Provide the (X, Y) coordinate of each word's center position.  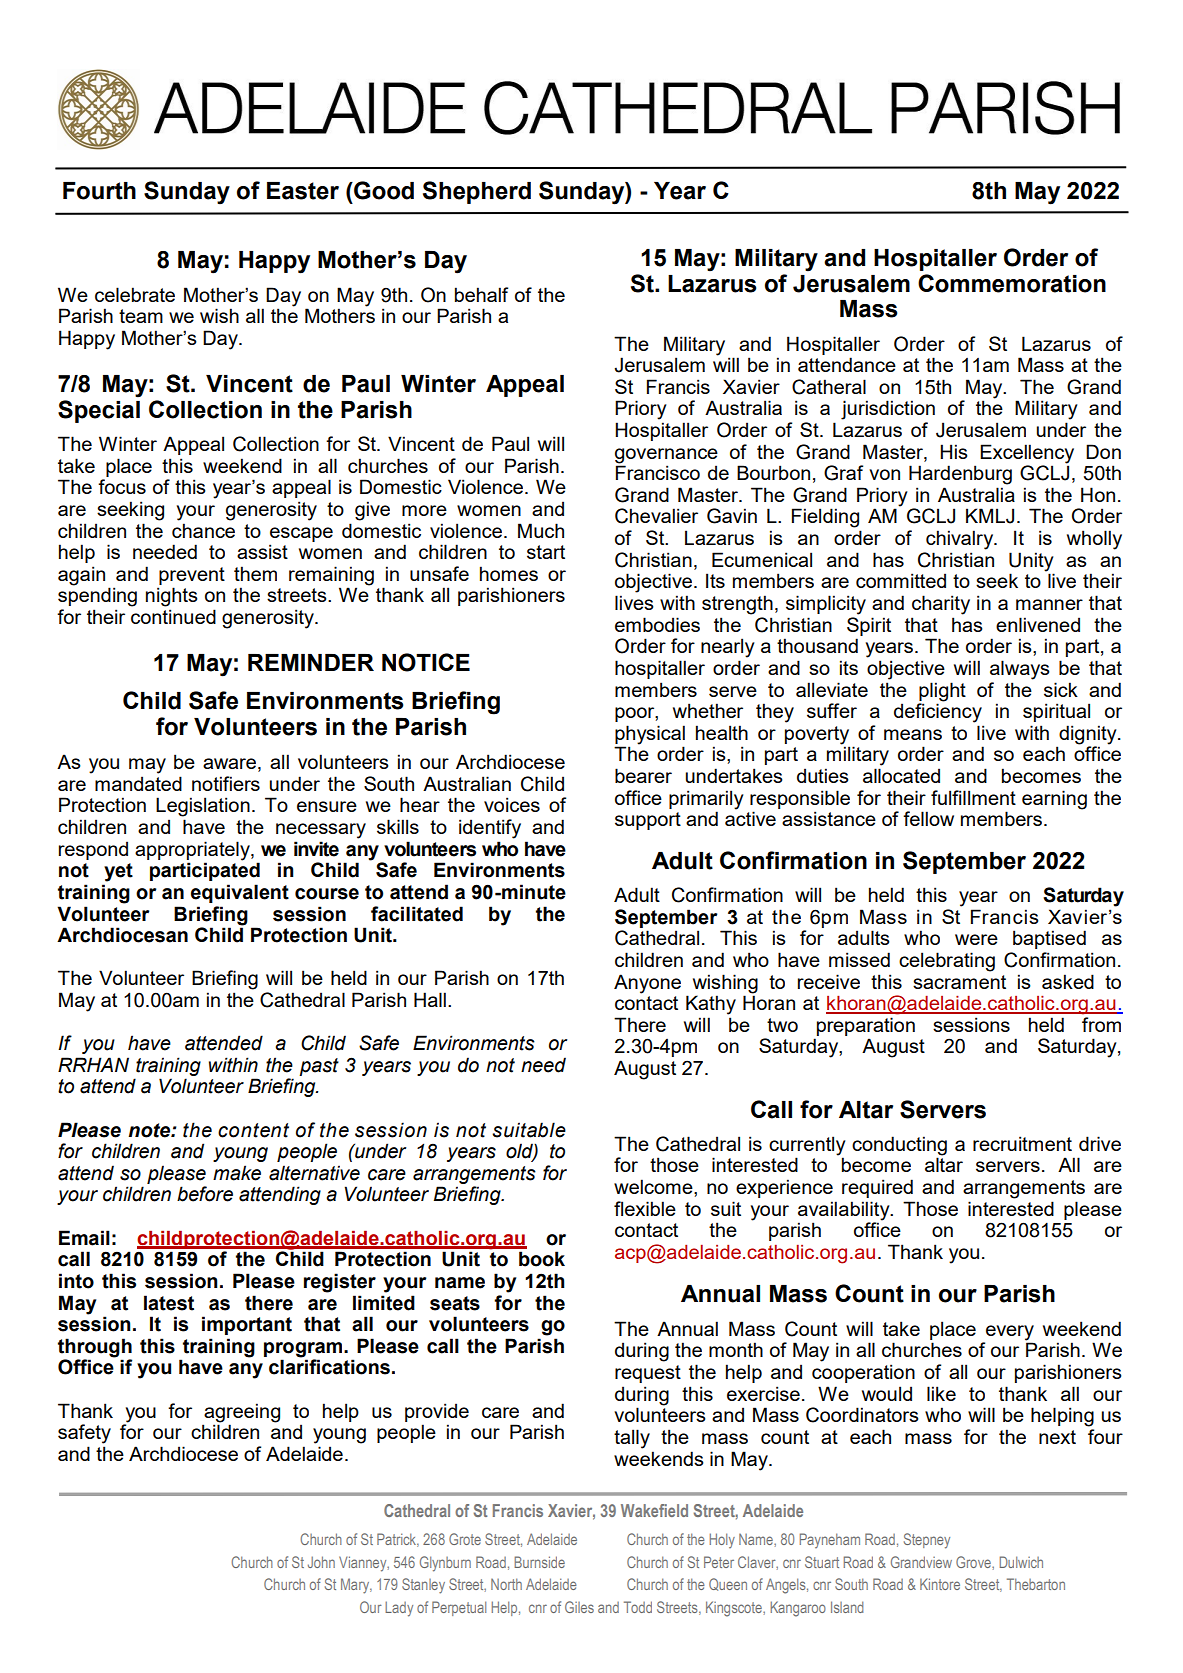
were (976, 939)
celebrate (135, 294)
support (648, 821)
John (321, 1562)
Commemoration (1012, 283)
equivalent (240, 893)
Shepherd (477, 192)
